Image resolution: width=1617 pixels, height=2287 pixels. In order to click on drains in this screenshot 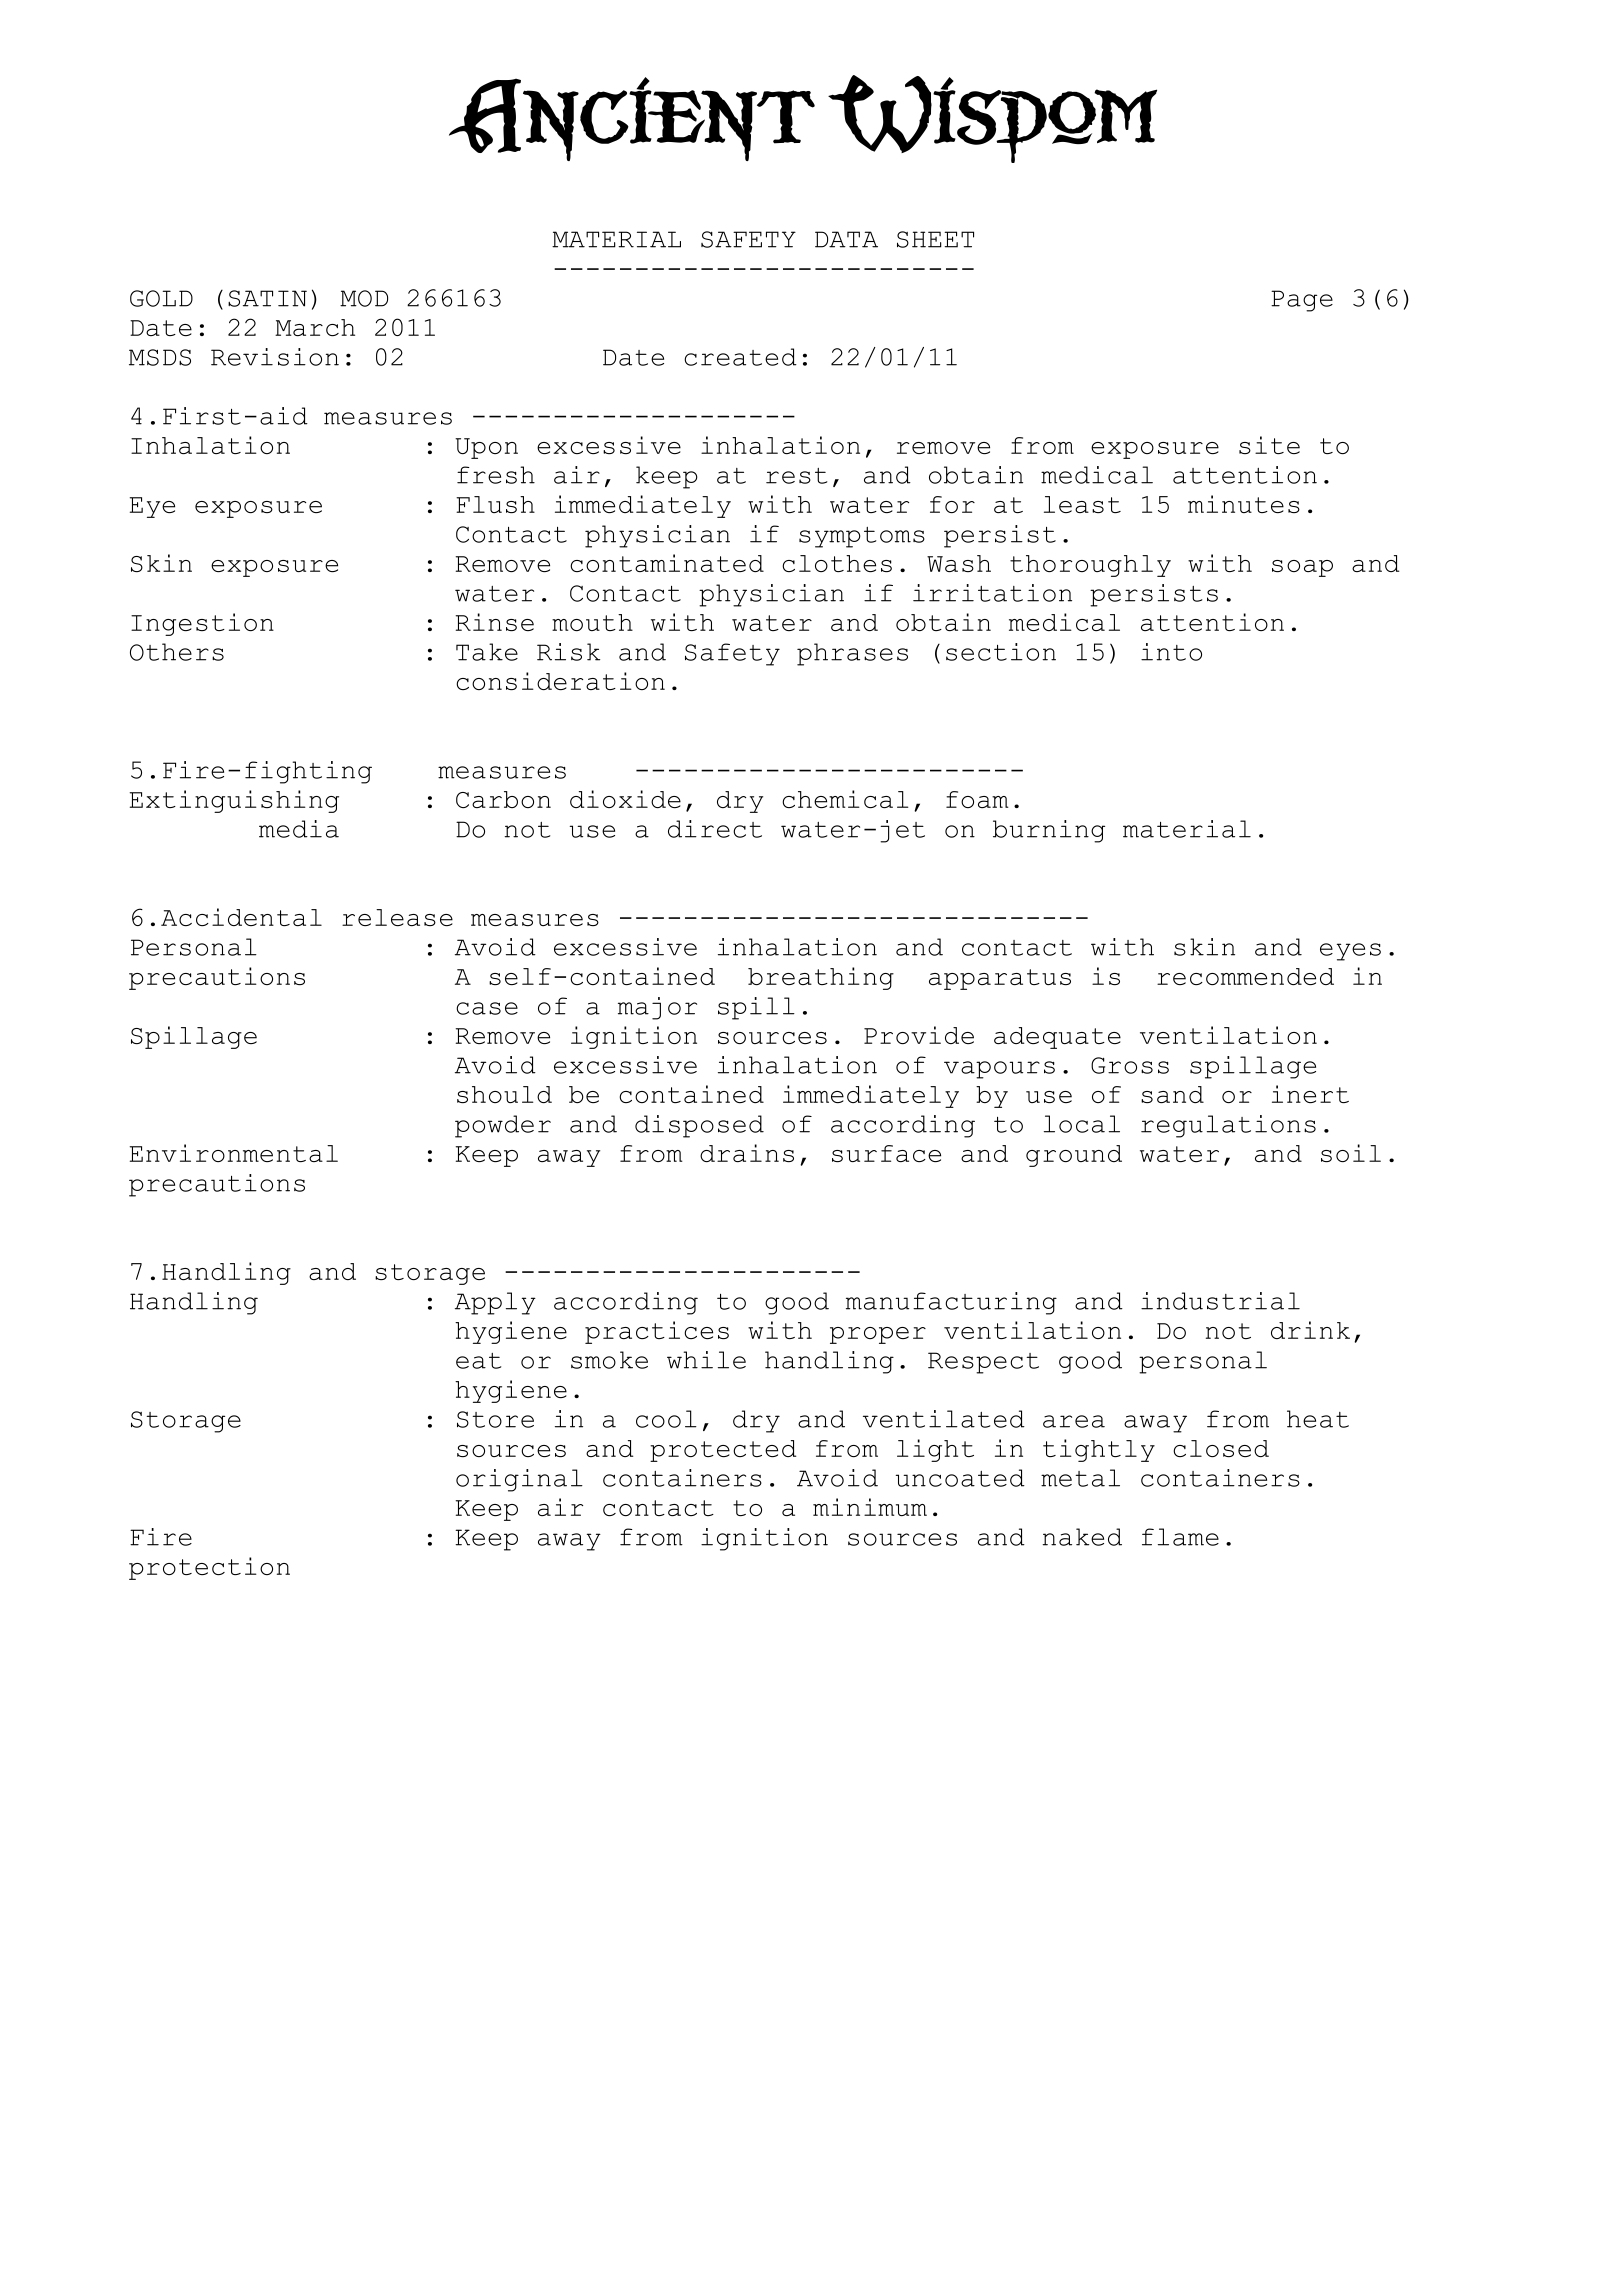, I will do `click(747, 1153)`.
